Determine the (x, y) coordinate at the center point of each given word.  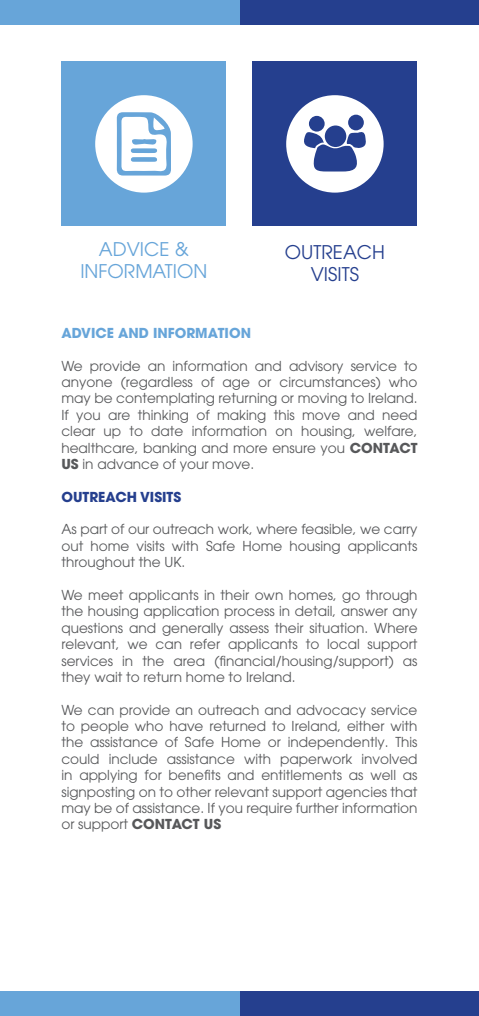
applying (108, 776)
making (242, 416)
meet (106, 595)
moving (322, 399)
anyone (87, 384)
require (269, 809)
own (269, 596)
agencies (356, 793)
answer (364, 612)
